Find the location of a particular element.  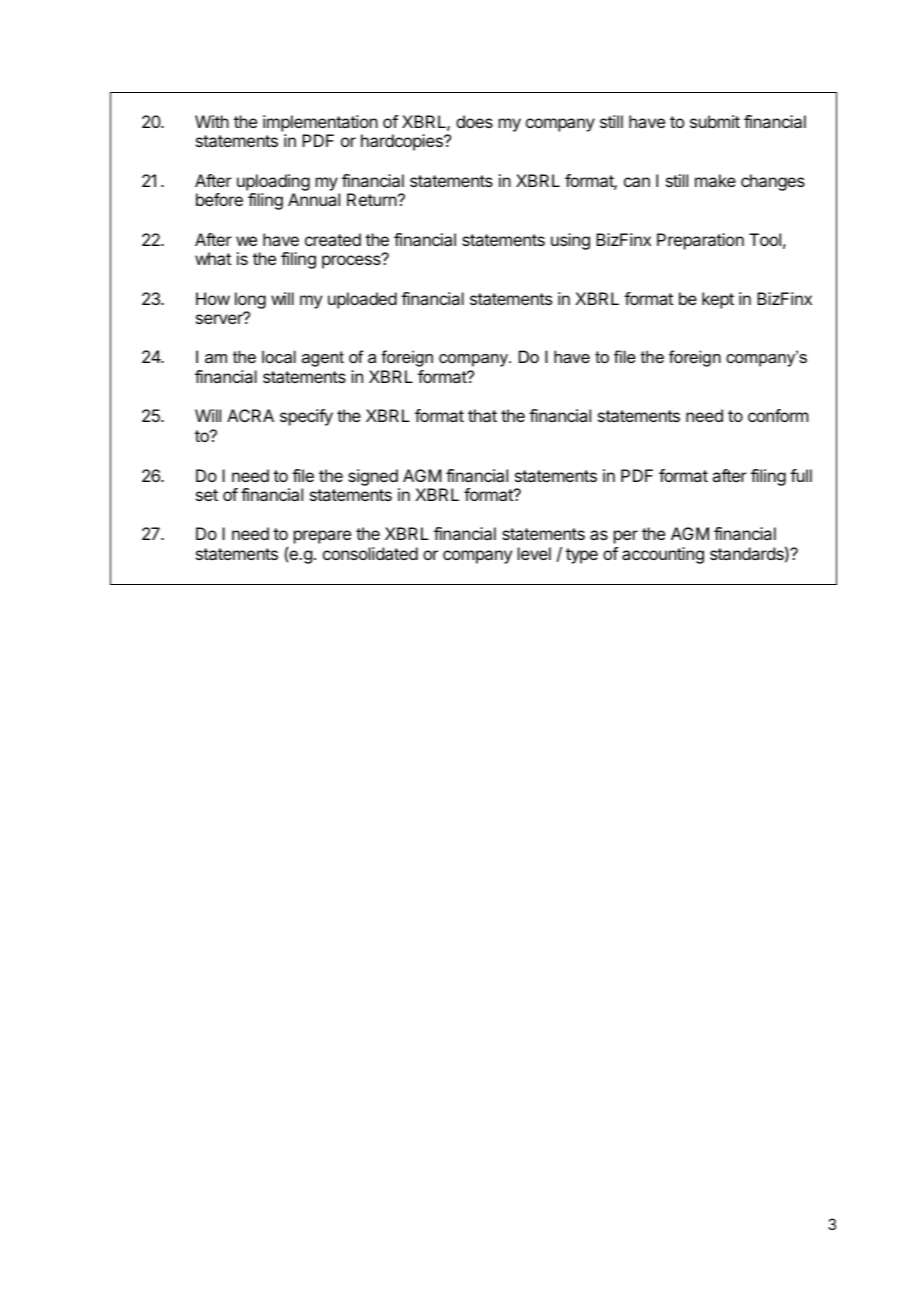

prepare is located at coordinates (322, 537).
